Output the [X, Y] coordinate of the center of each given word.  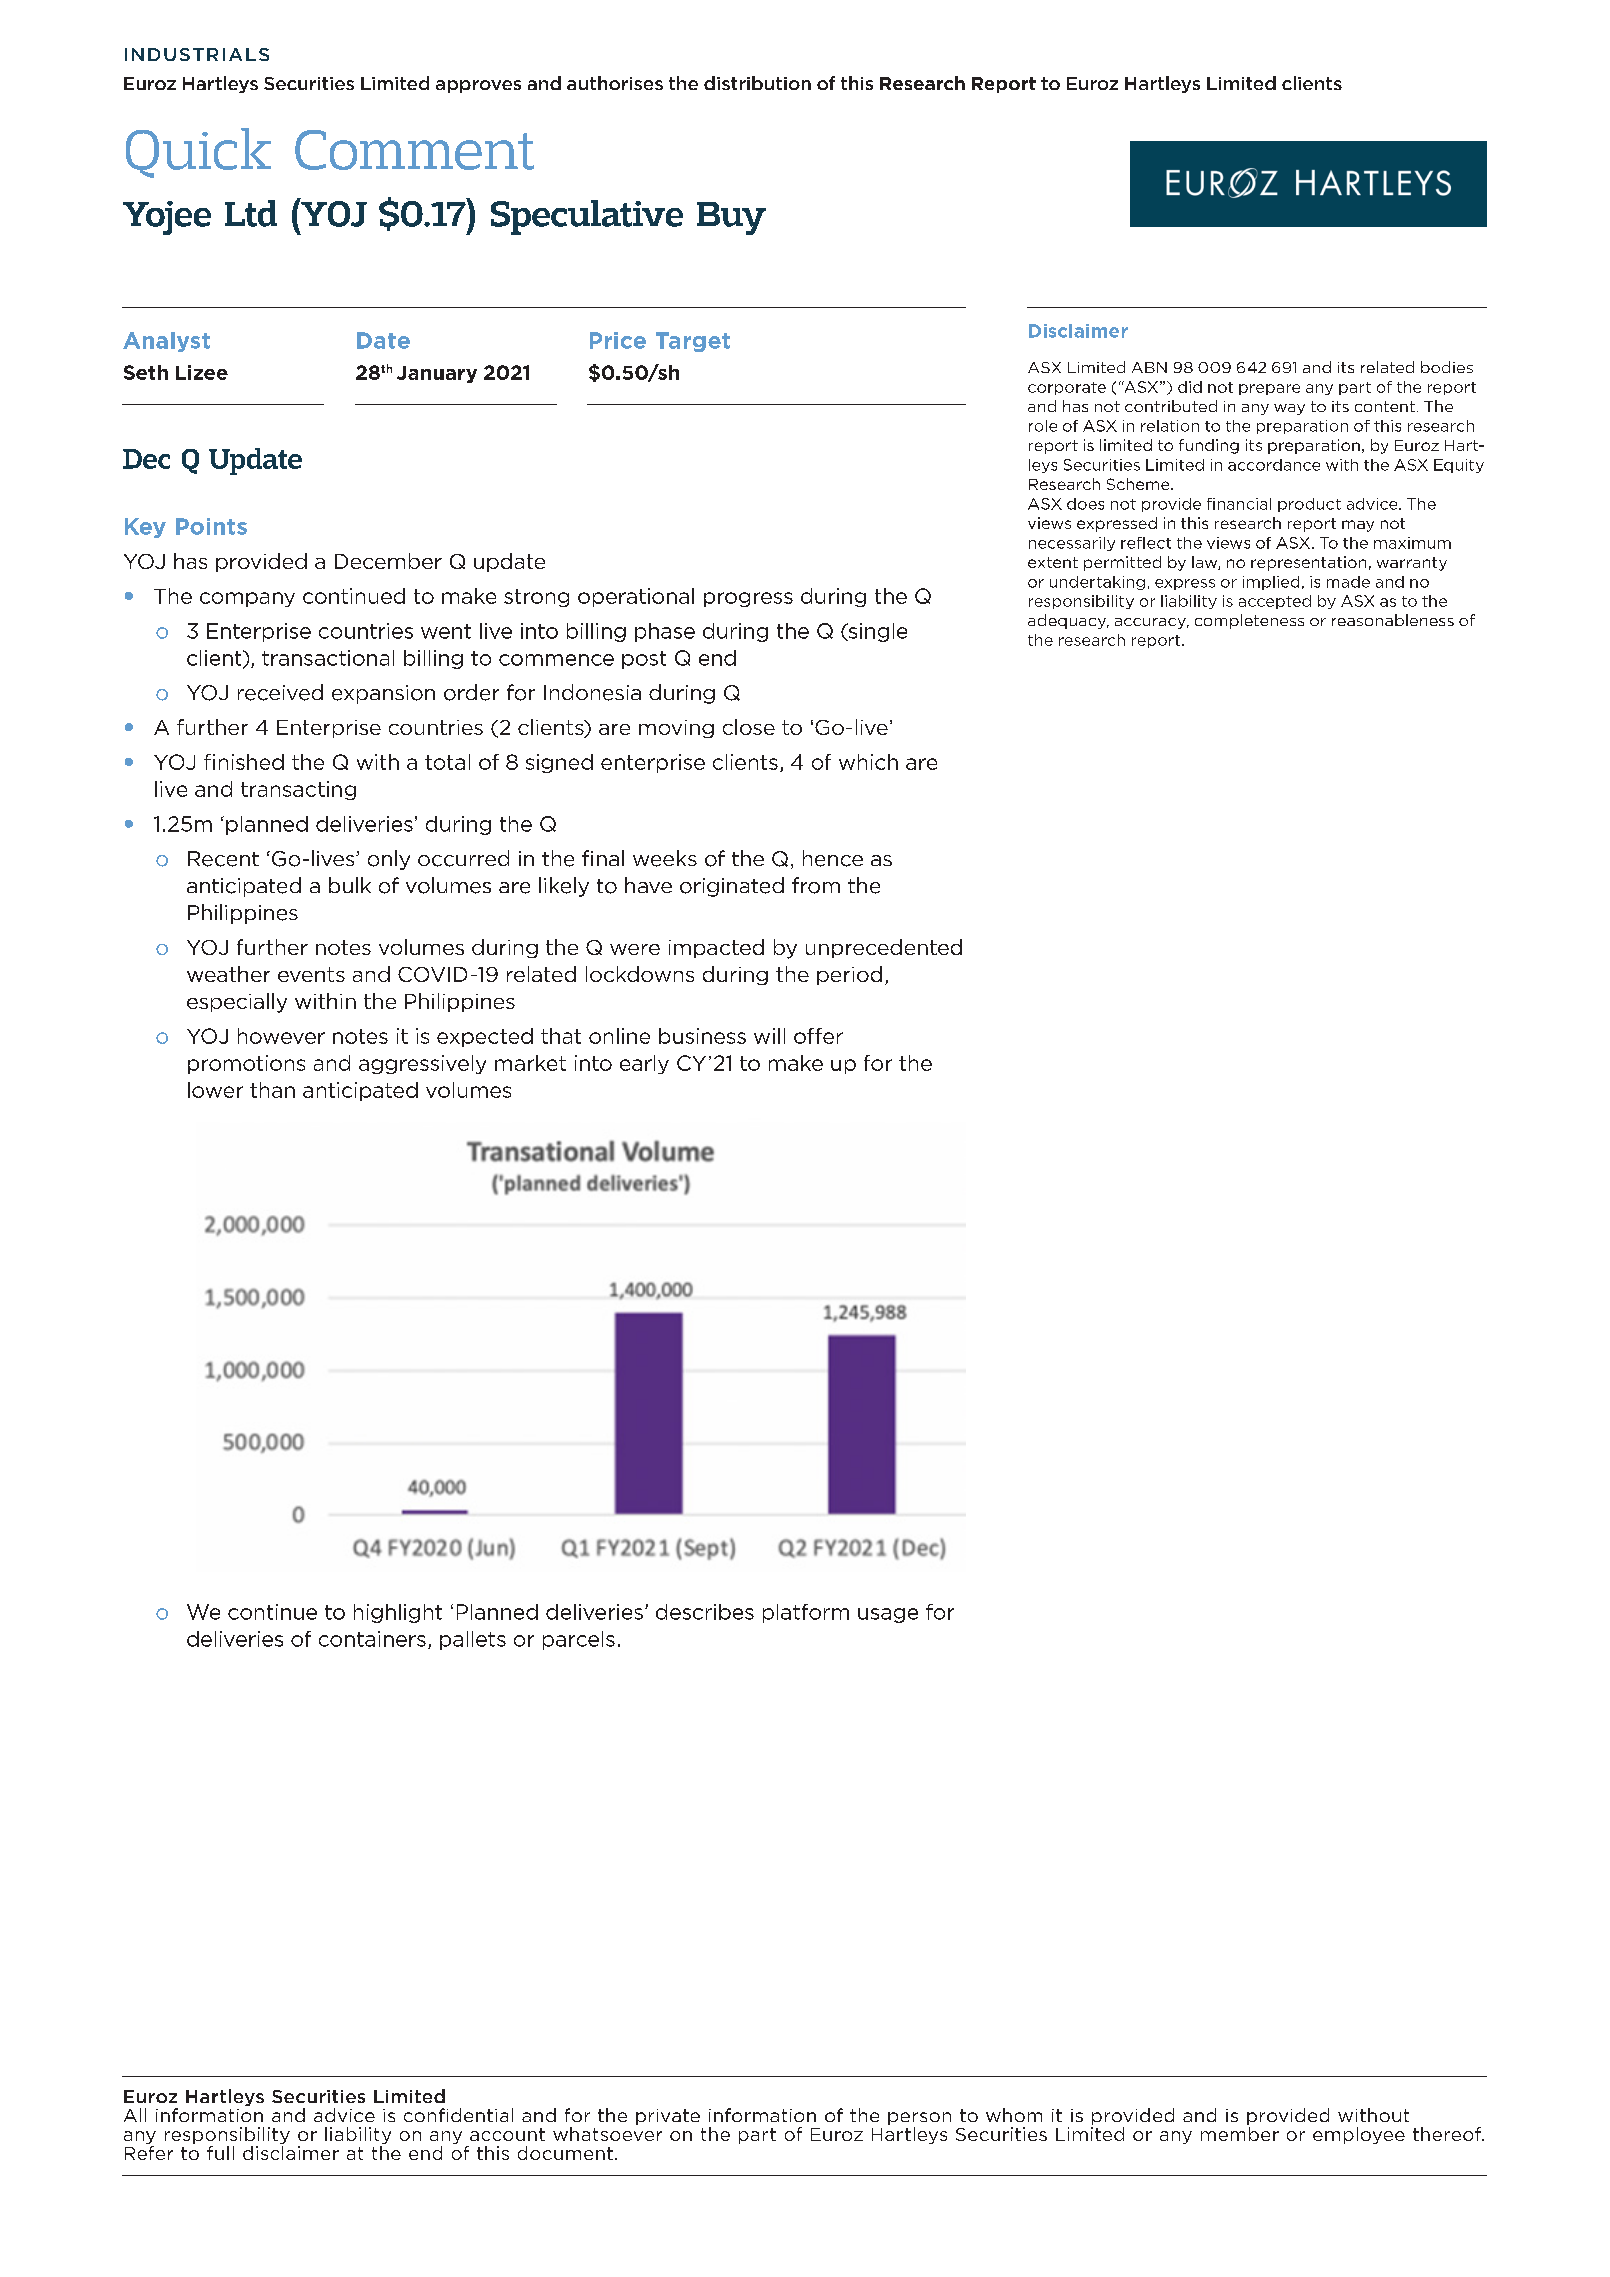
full [220, 2153]
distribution [757, 83]
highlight [398, 1613]
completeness [1249, 621]
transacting [298, 790]
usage [888, 1615]
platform [806, 1613]
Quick [198, 153]
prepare [1269, 389]
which [868, 762]
